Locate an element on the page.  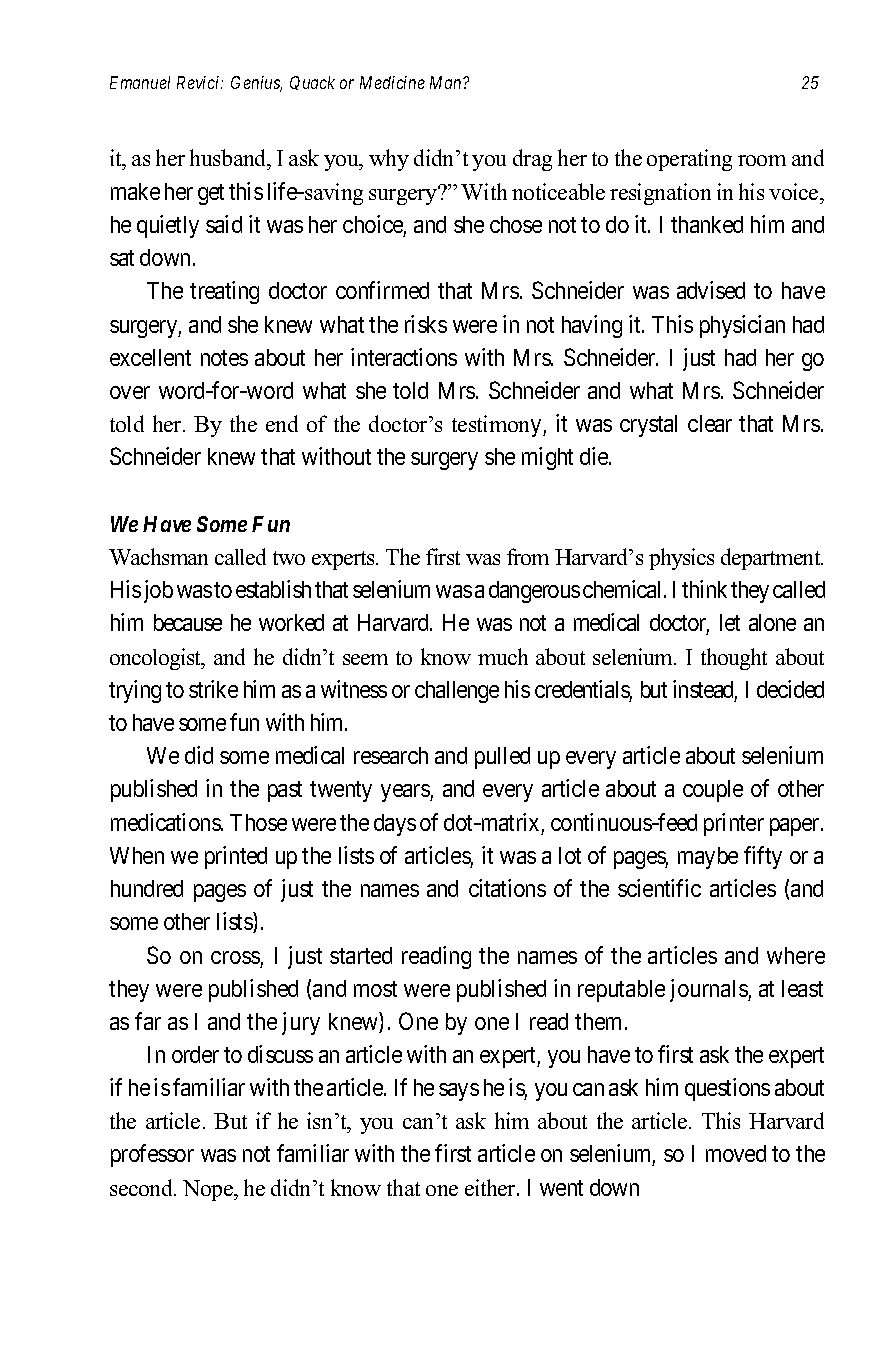
might is located at coordinates (547, 458).
